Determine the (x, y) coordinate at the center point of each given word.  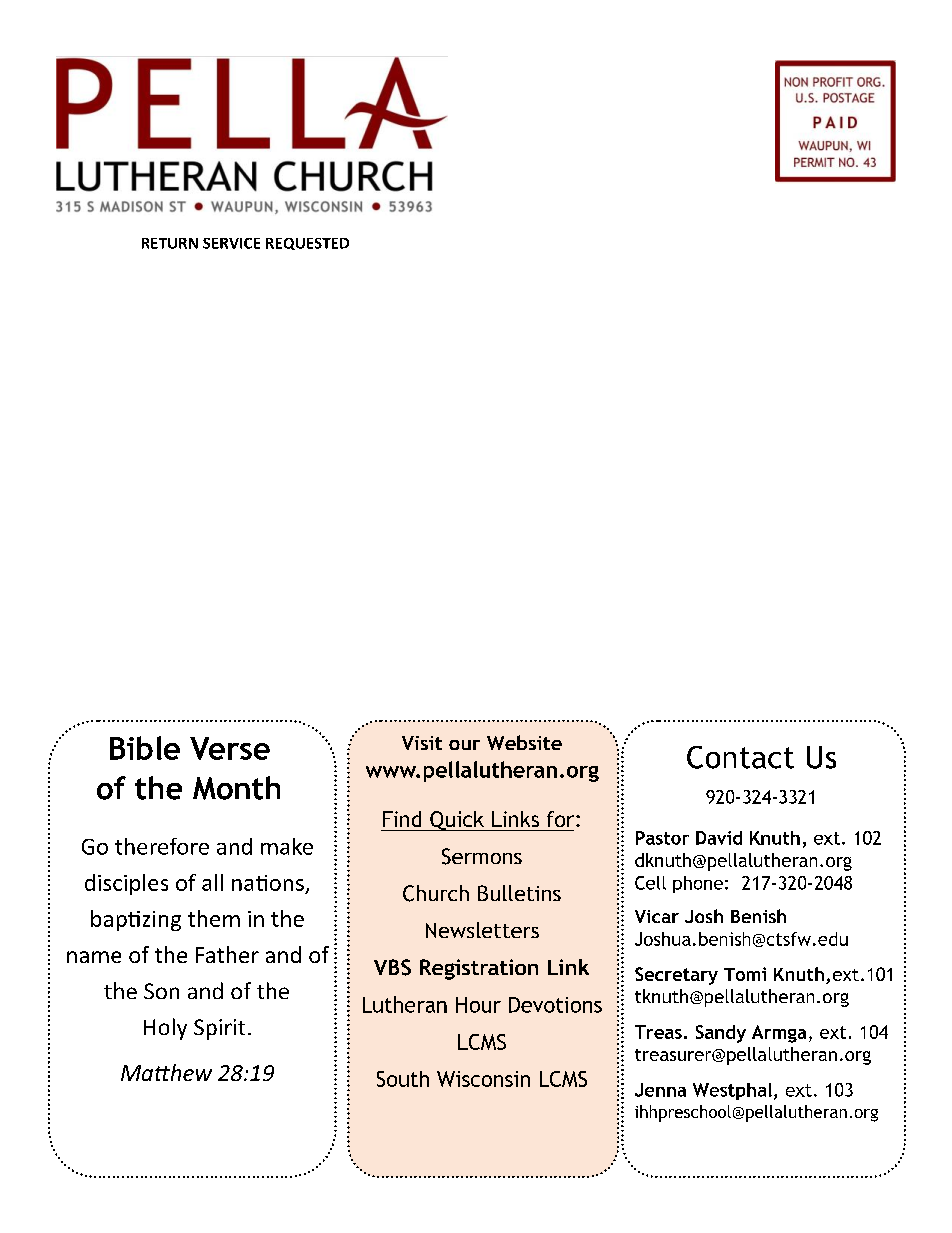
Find (402, 819)
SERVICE (231, 243)
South (403, 1079)
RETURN (170, 243)
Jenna (660, 1090)
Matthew (166, 1072)
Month (236, 788)
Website (524, 742)
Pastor (662, 838)
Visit (422, 743)
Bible (145, 748)
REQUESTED (307, 244)
